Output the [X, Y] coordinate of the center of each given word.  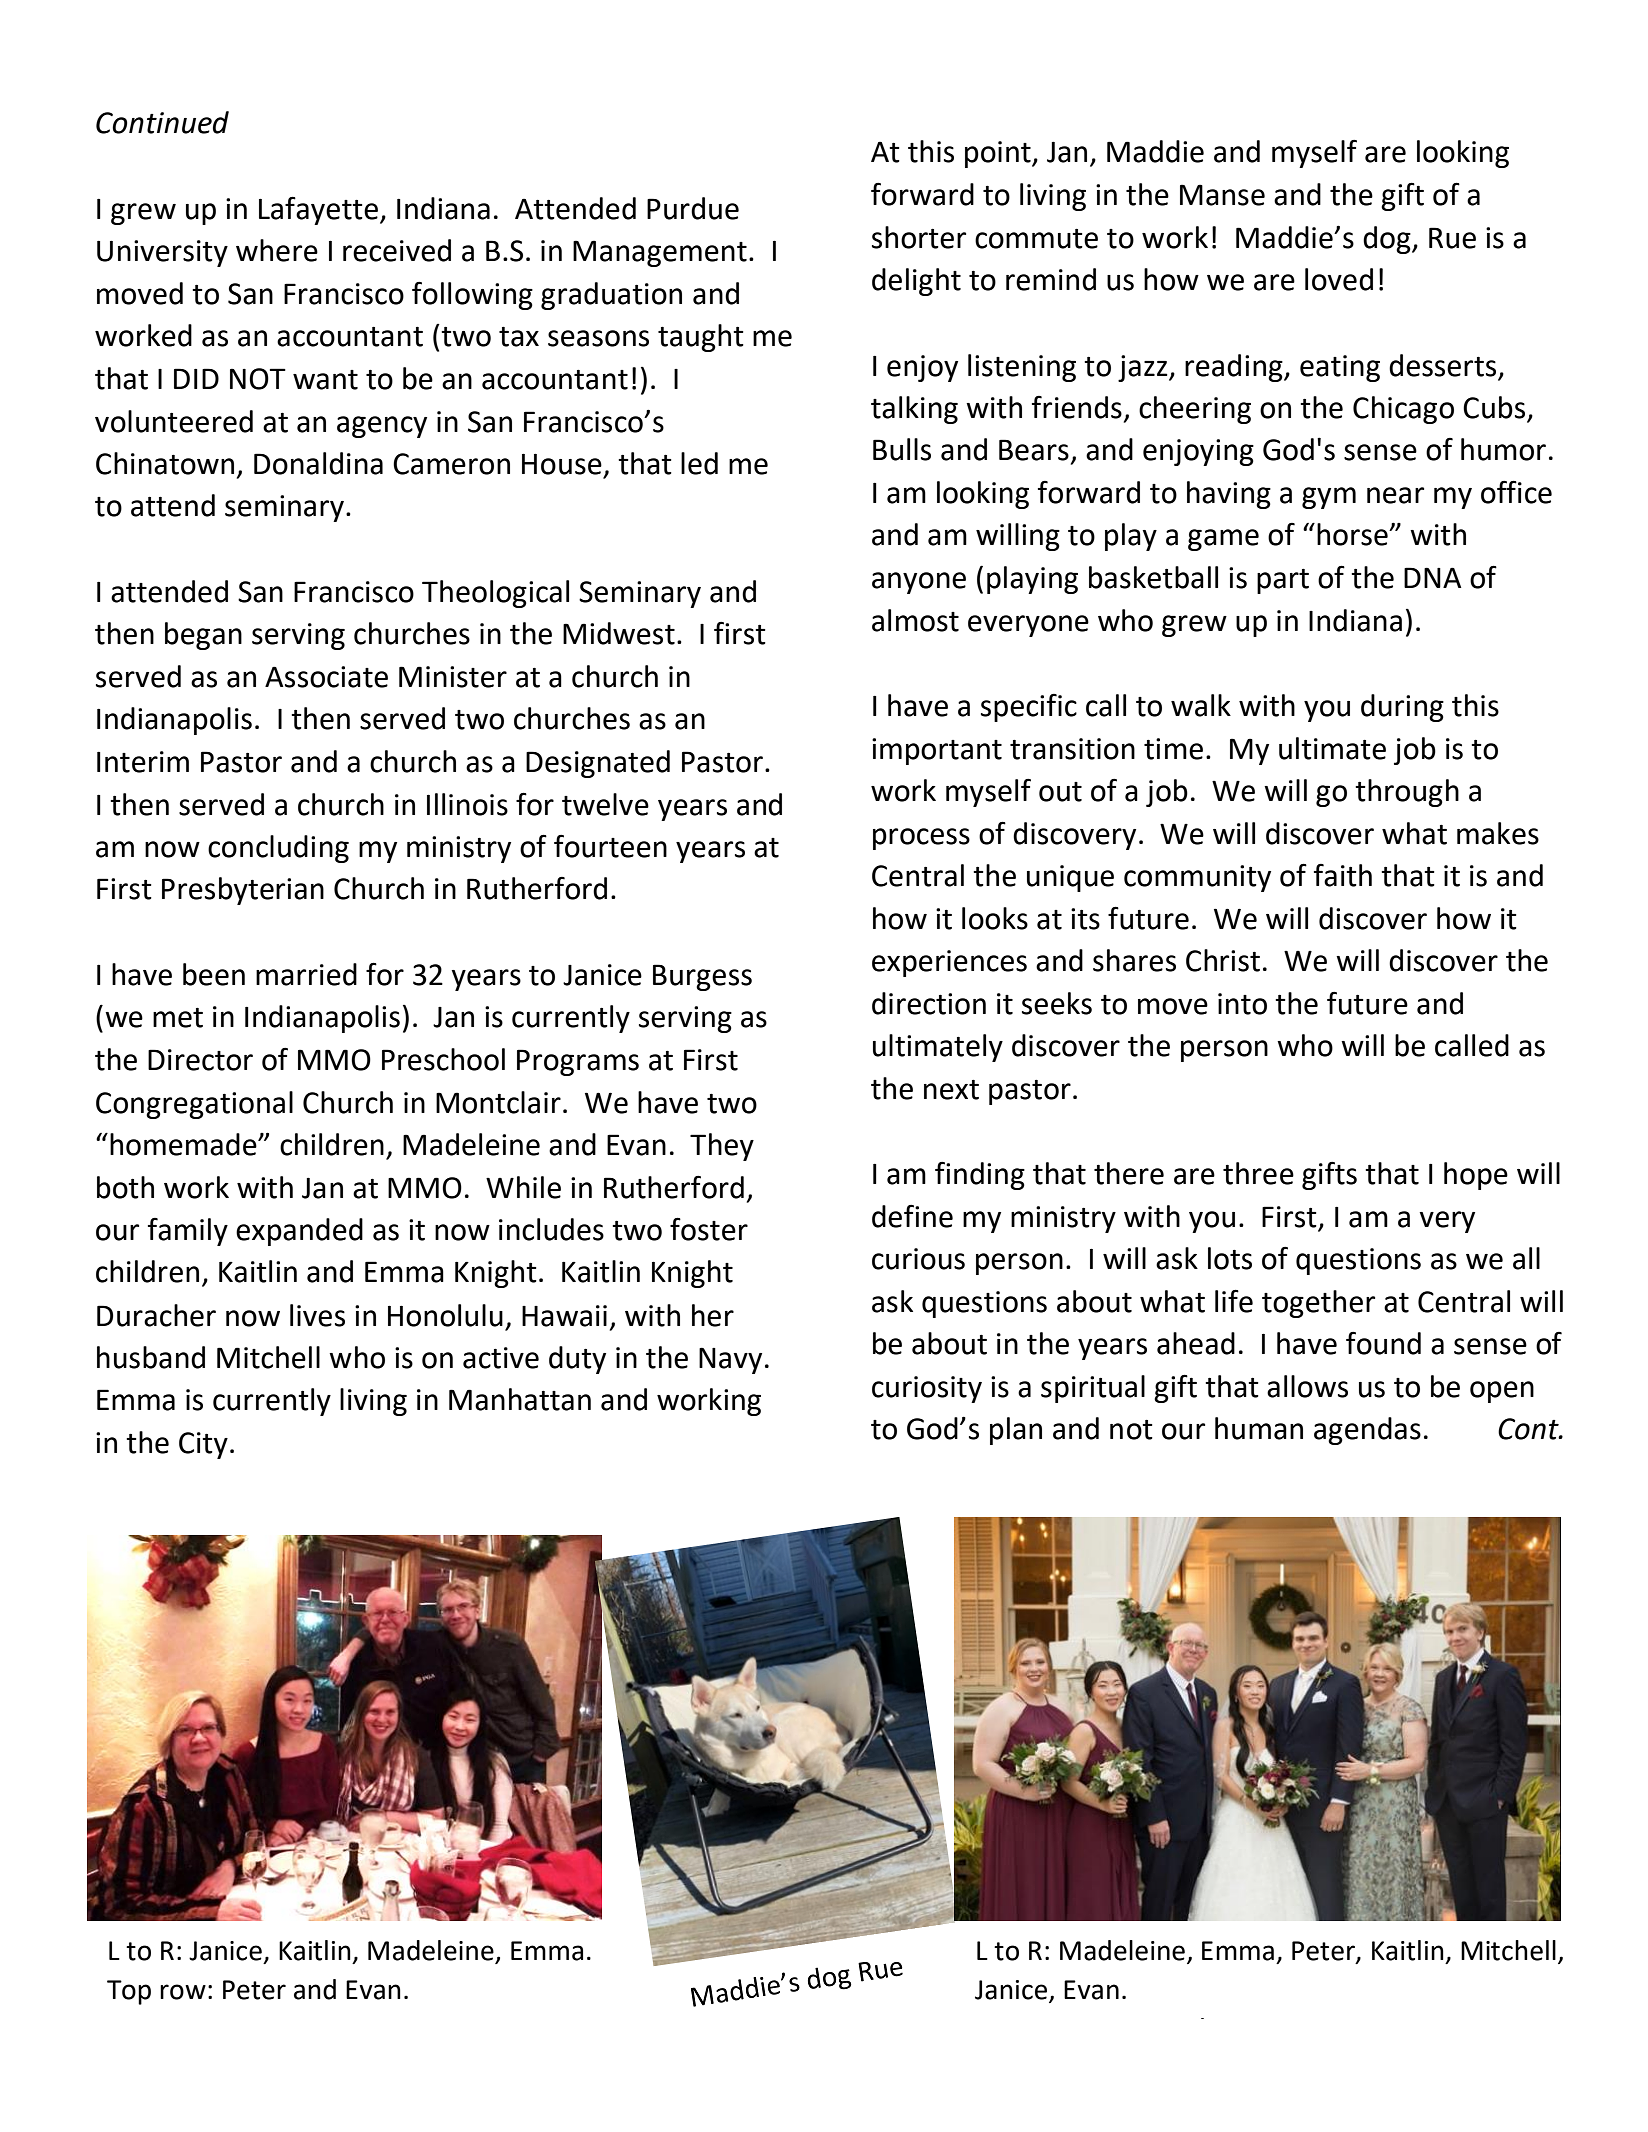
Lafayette [318, 210]
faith [1343, 875]
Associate [326, 677]
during [1402, 708]
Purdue [693, 208]
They [722, 1147]
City [203, 1445]
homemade [184, 1144]
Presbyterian [243, 891]
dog [1388, 240]
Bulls [902, 449]
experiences [949, 963]
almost [915, 620]
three [1258, 1173]
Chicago [1403, 410]
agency [382, 427]
